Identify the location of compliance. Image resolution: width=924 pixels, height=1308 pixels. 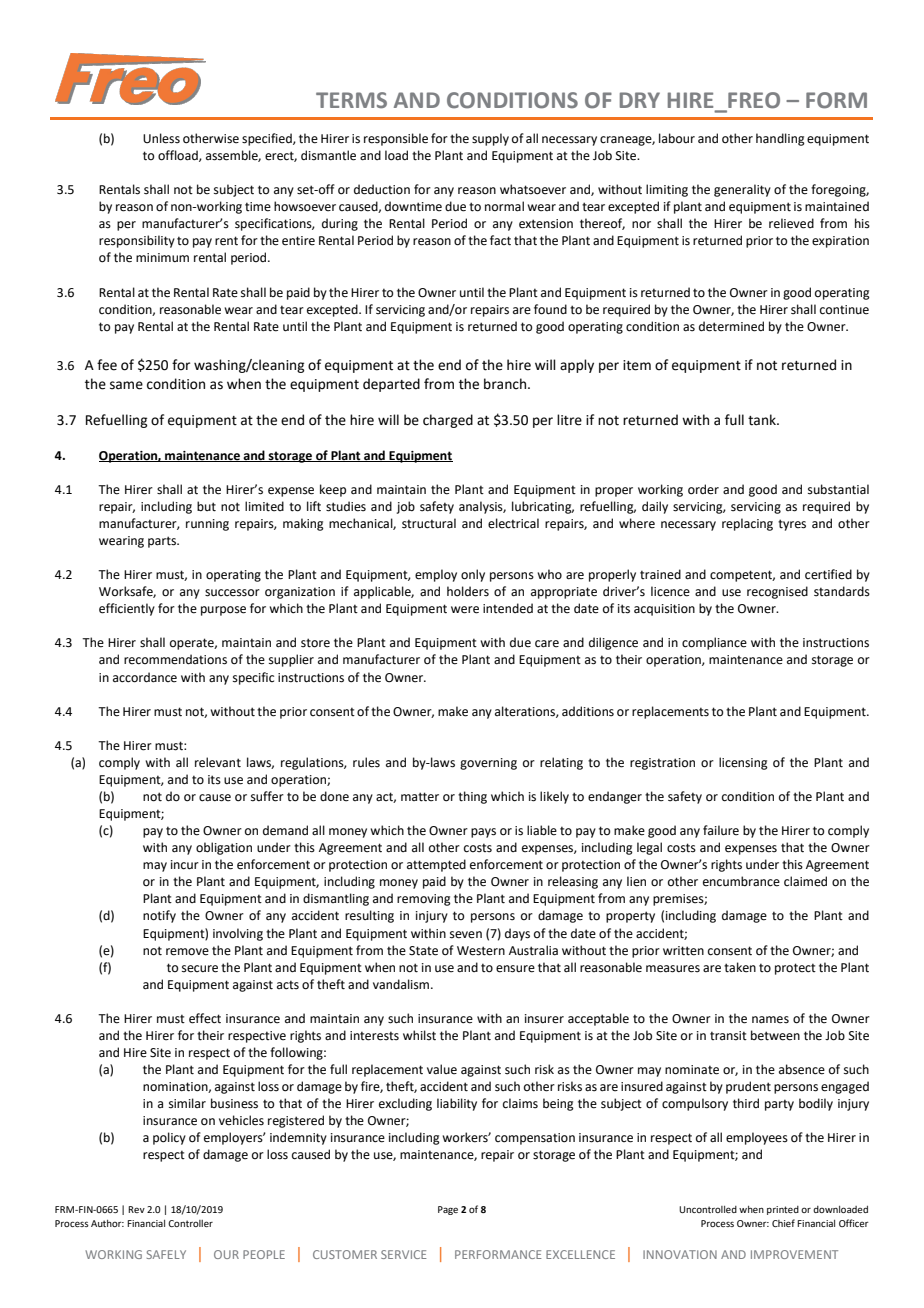
(714, 643).
